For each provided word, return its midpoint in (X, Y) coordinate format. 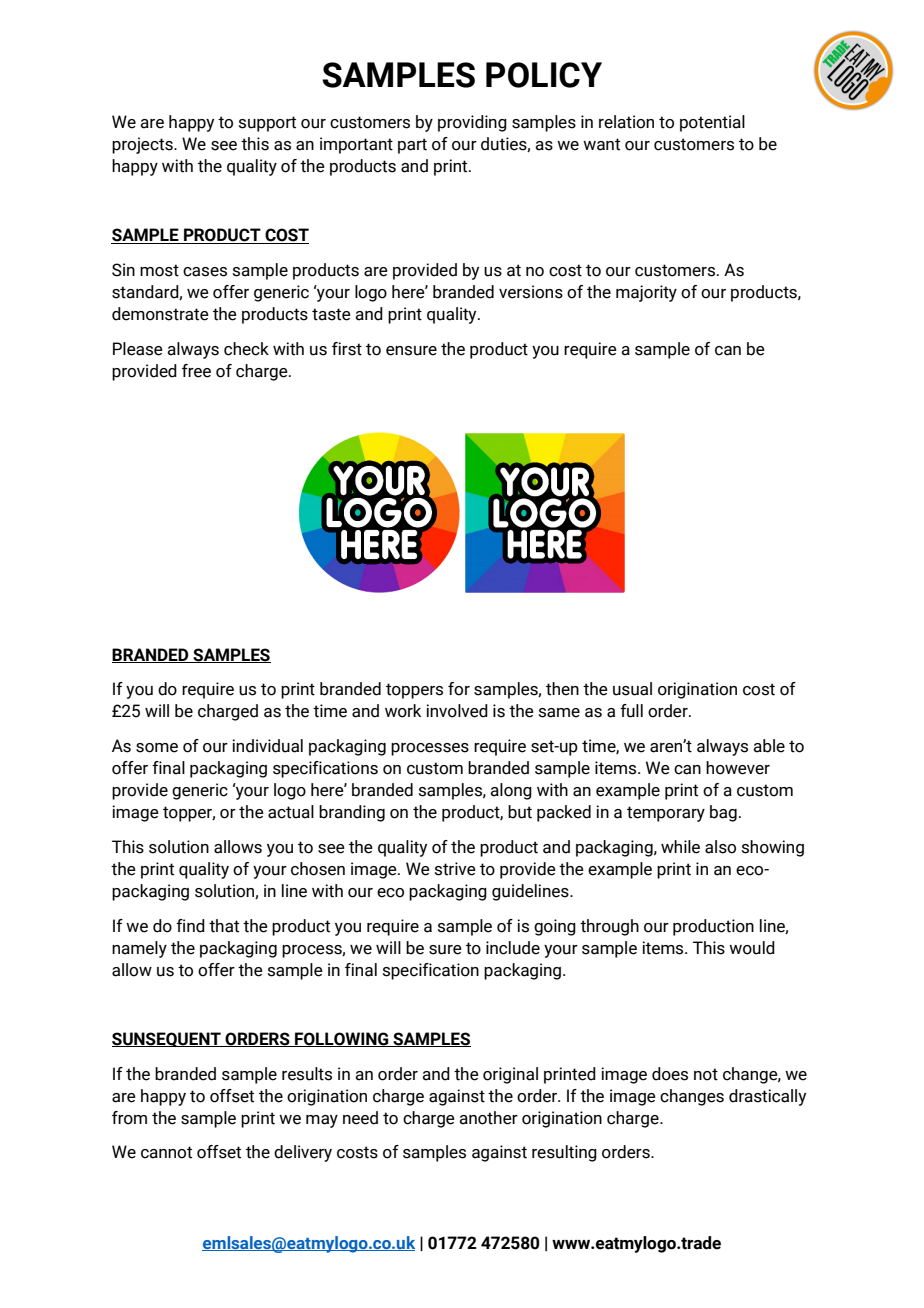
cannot (166, 1152)
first (347, 349)
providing (472, 123)
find (190, 926)
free (196, 371)
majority (646, 293)
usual (632, 689)
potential (712, 123)
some (157, 748)
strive (455, 869)
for (459, 689)
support (267, 124)
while (680, 847)
